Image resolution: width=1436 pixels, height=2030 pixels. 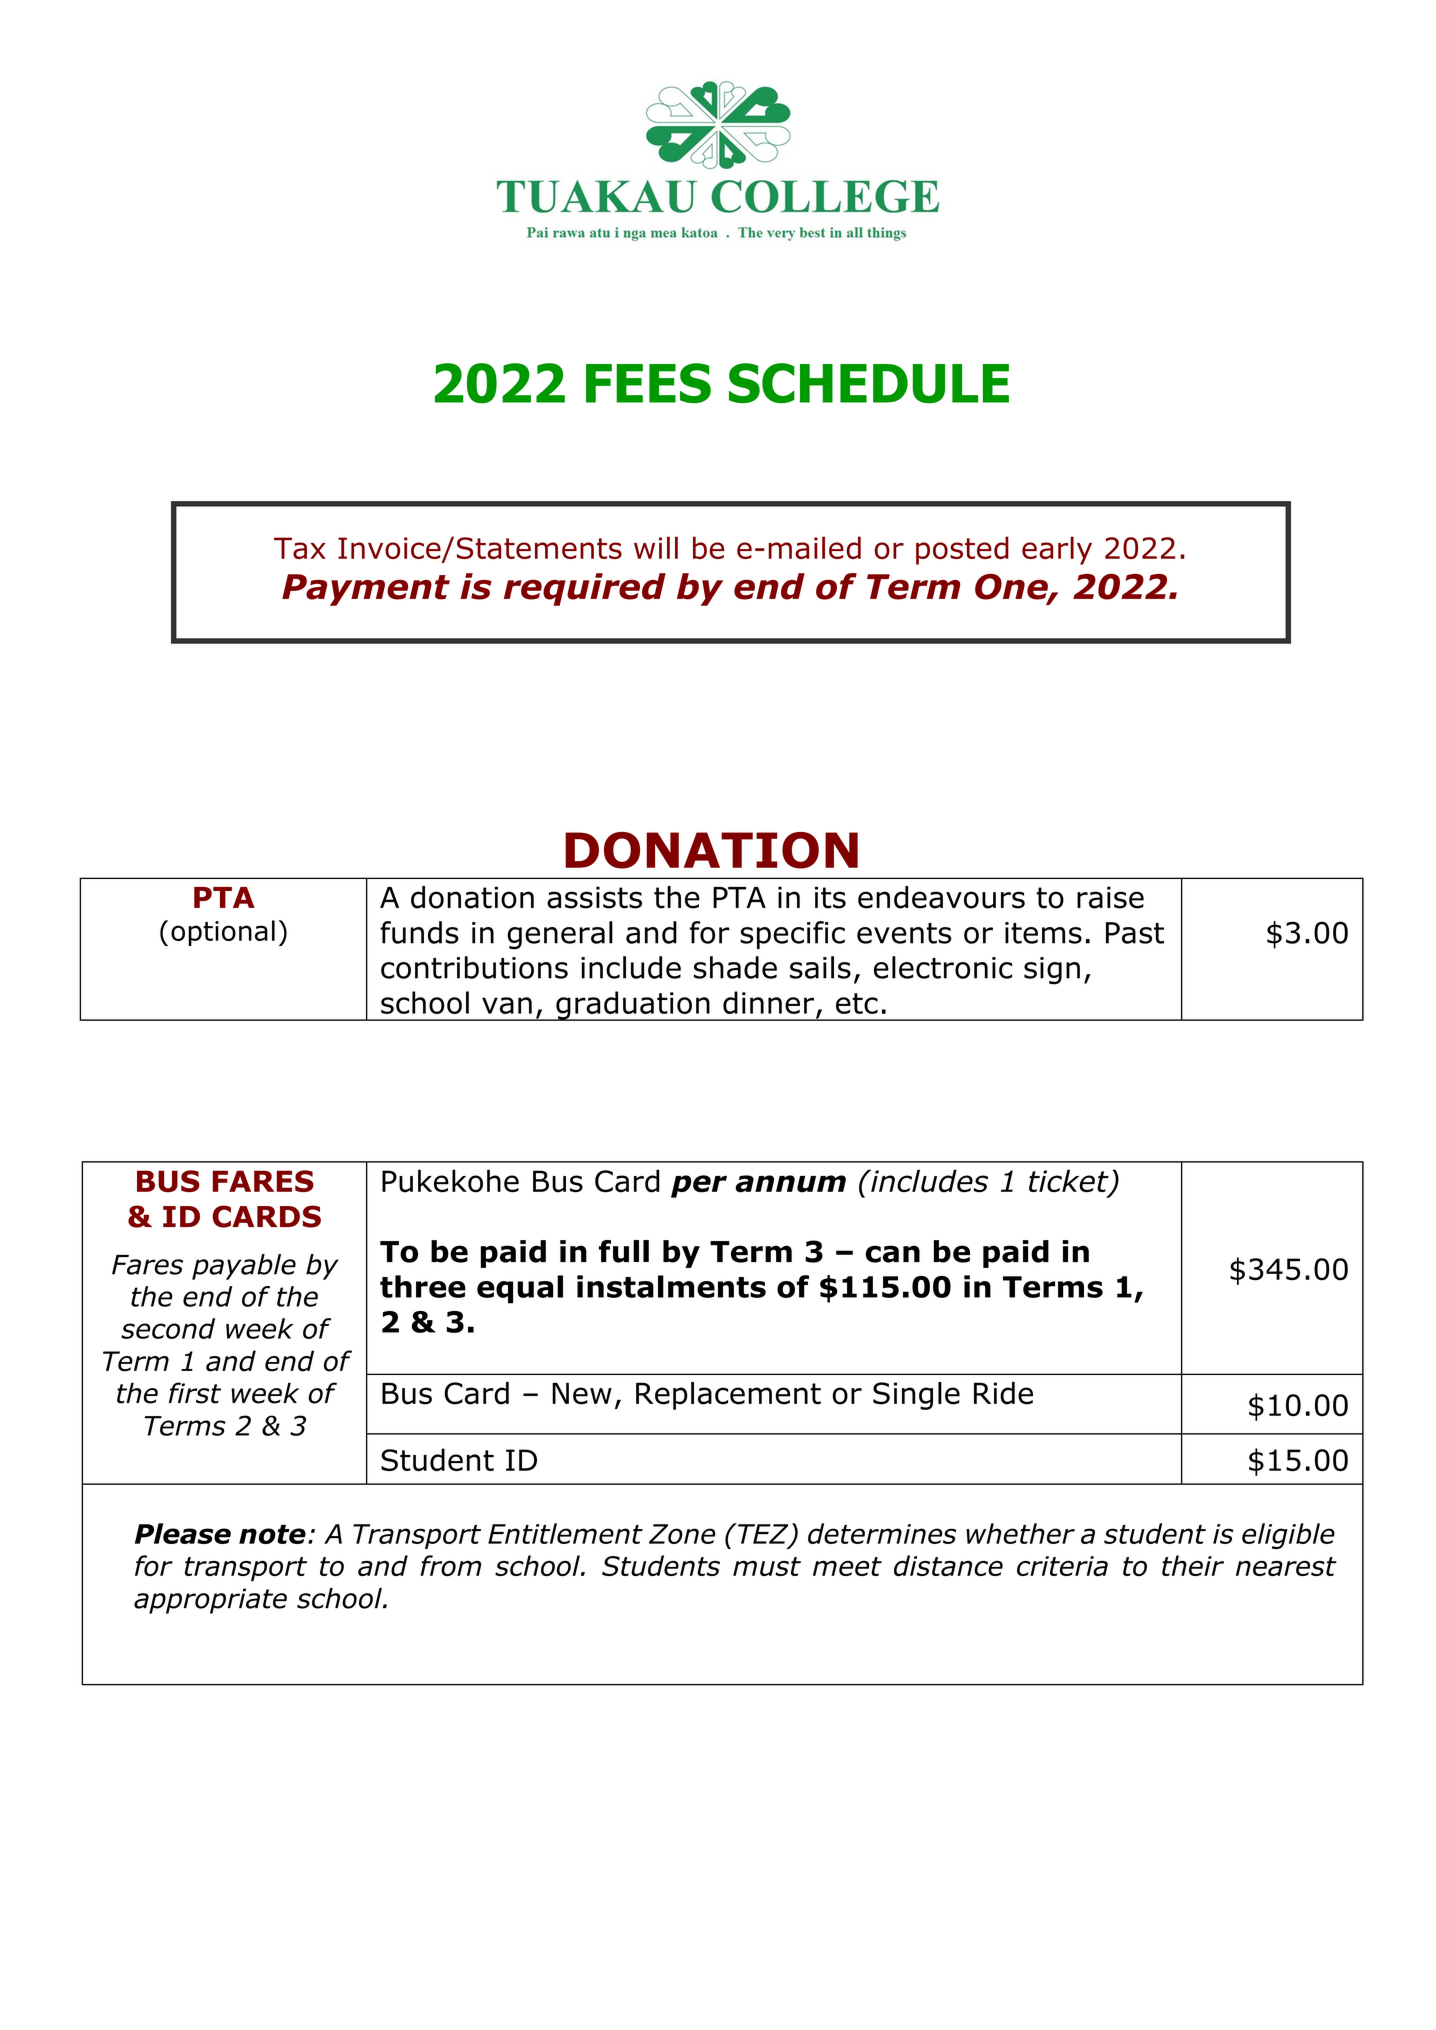 I want to click on note, so click(x=272, y=1534).
